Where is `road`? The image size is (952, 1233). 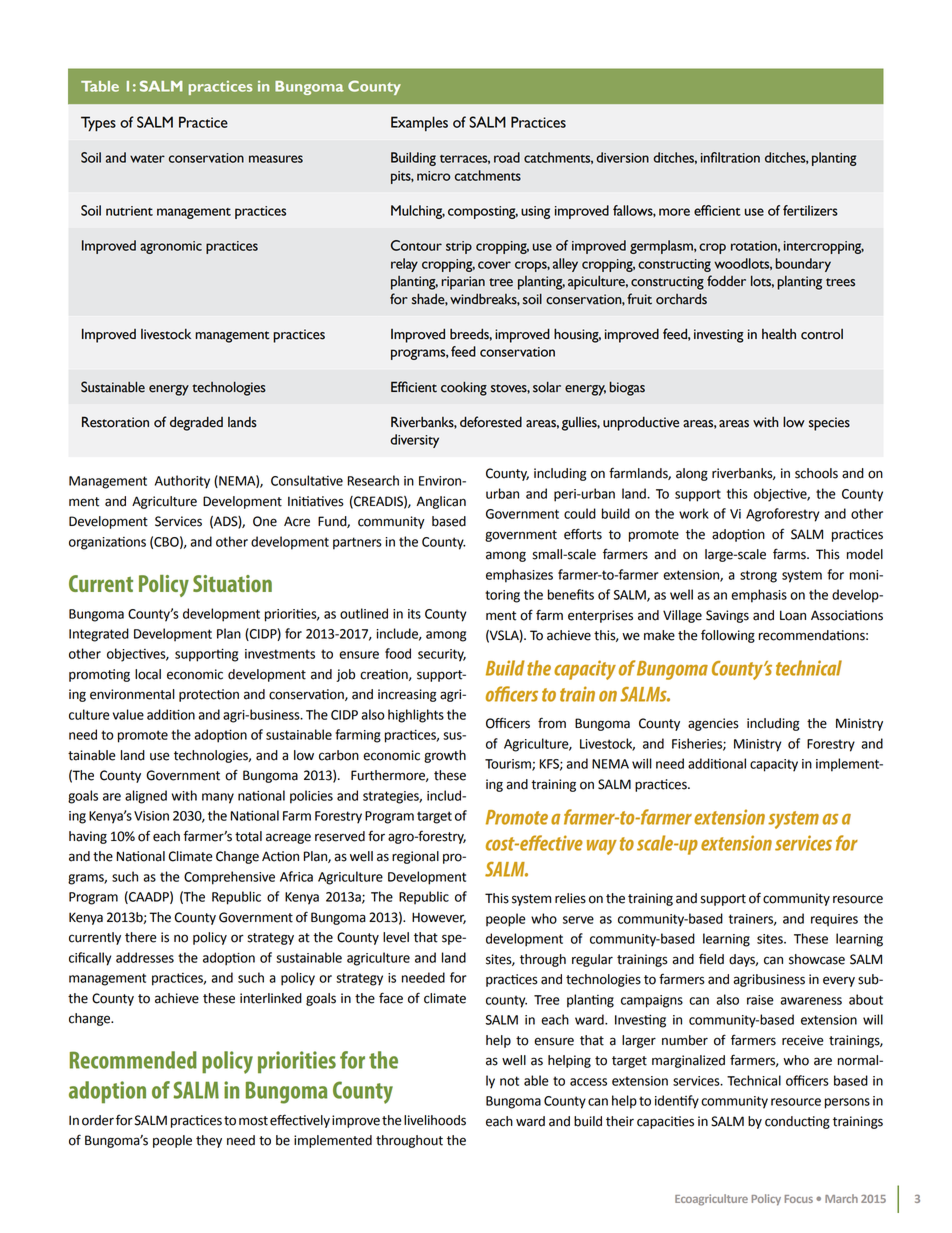 road is located at coordinates (507, 157).
